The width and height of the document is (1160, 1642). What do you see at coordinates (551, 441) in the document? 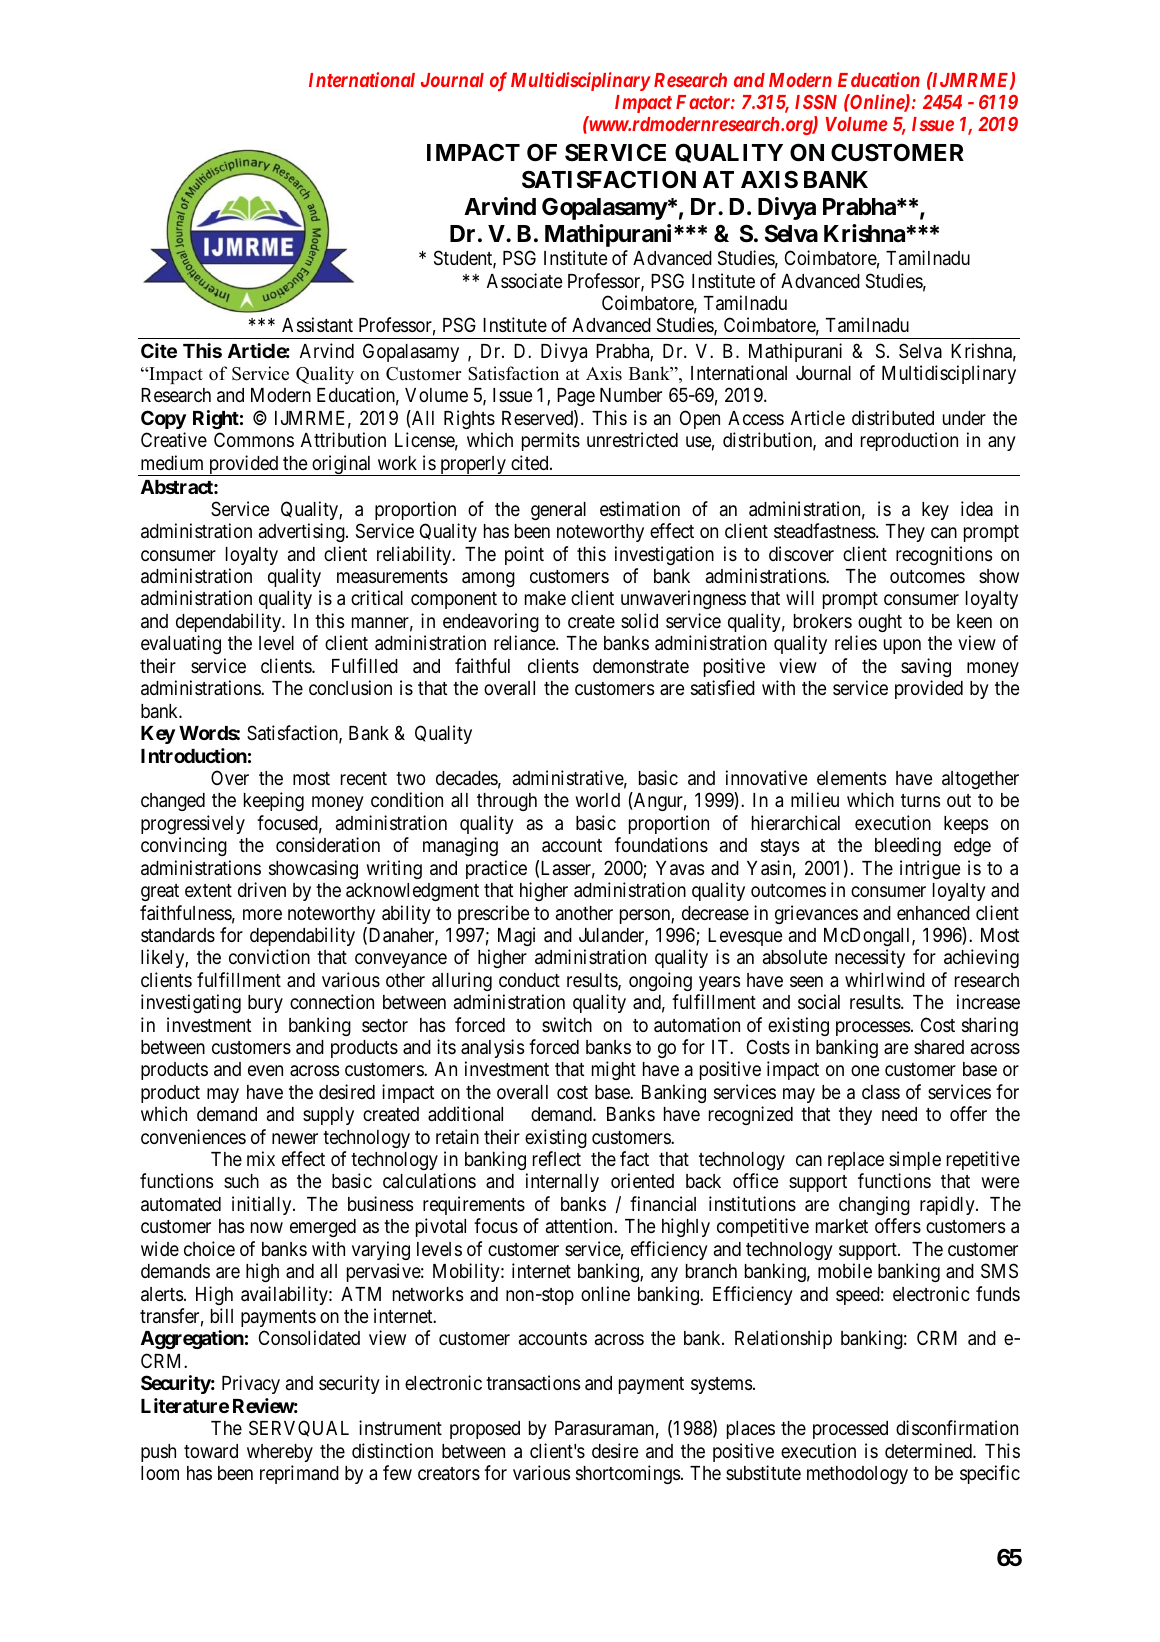
I see `permits` at bounding box center [551, 441].
